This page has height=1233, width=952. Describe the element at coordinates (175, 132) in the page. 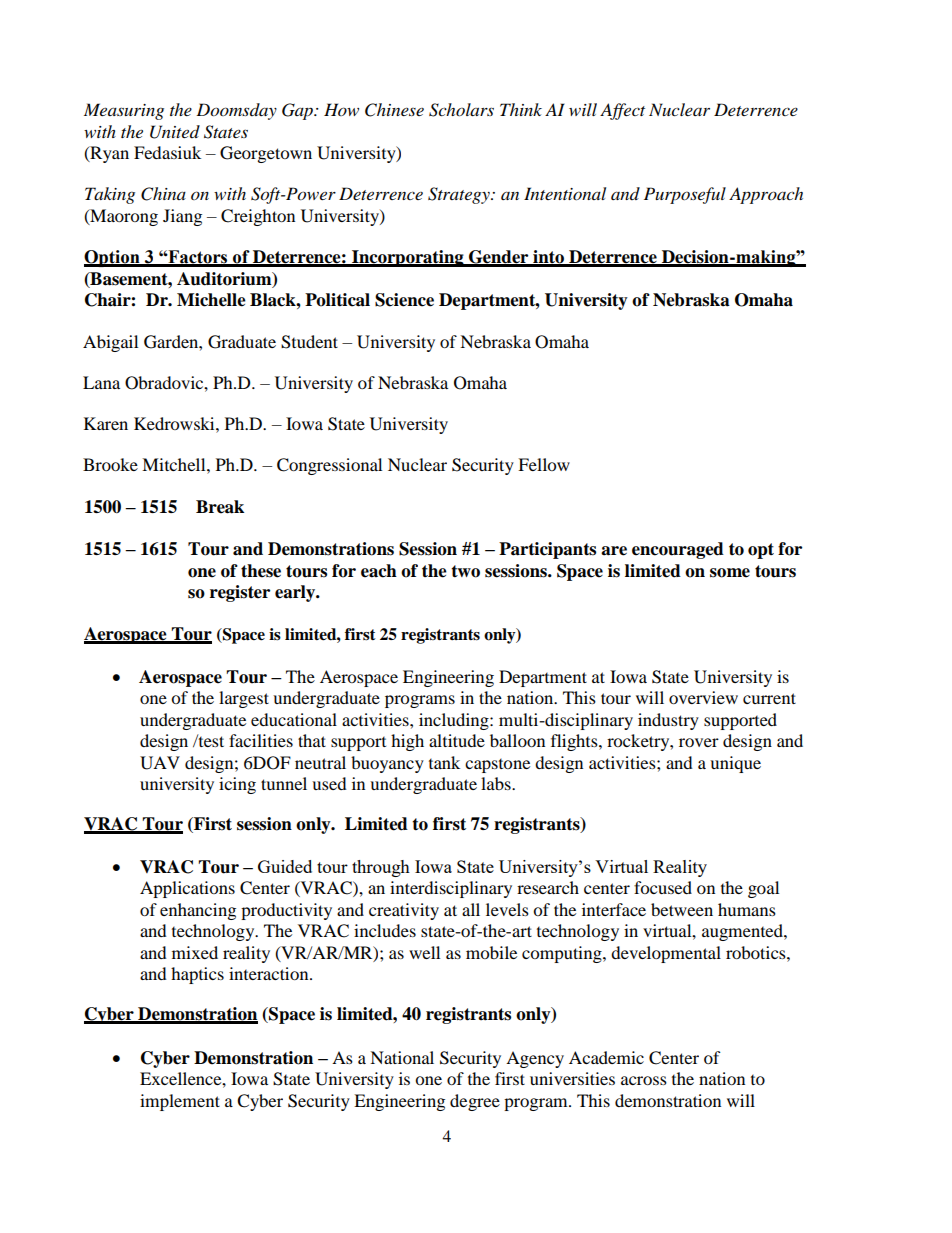

I see `United` at that location.
